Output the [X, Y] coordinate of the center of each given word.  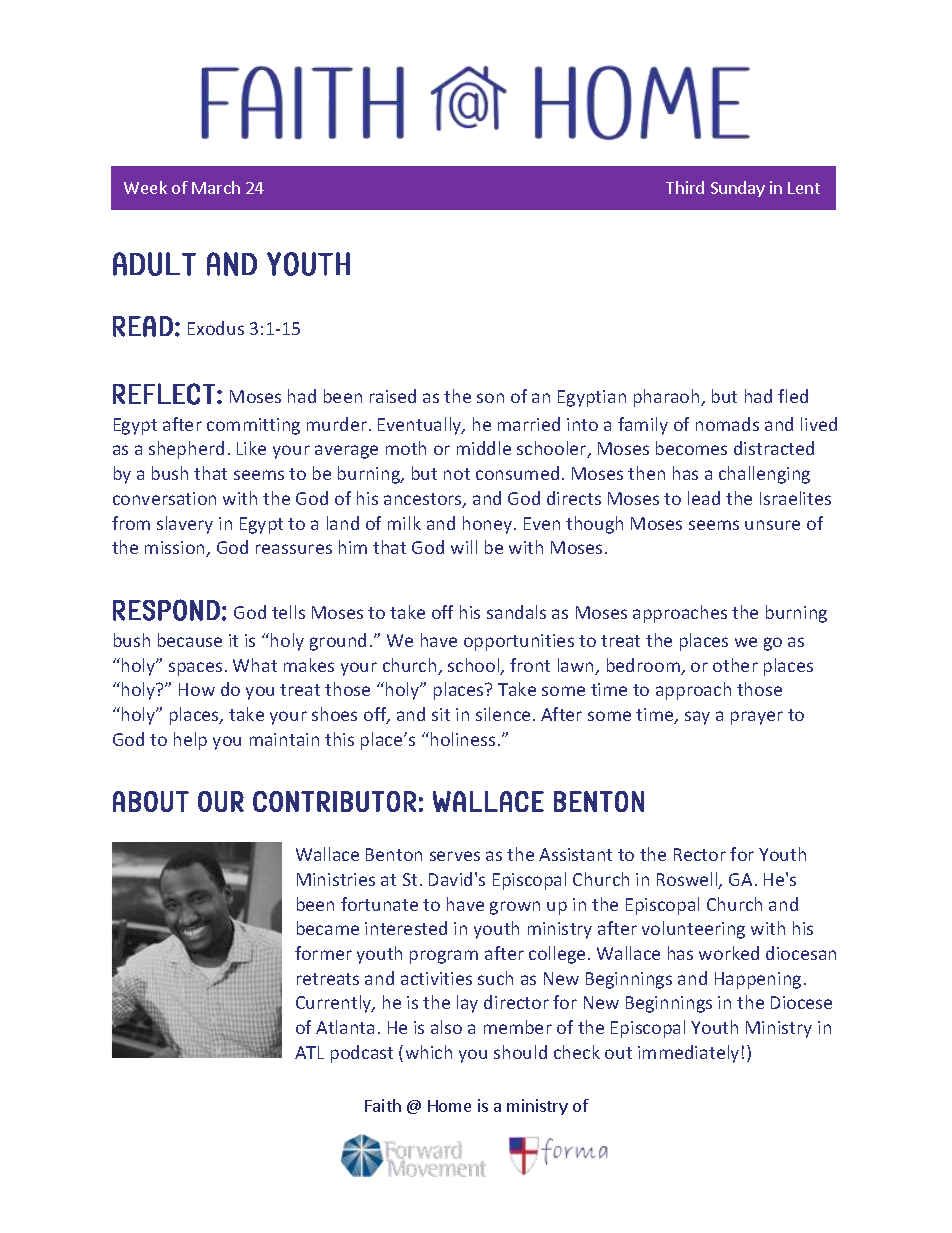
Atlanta [345, 1027]
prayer [757, 718]
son [490, 398]
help [190, 741]
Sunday [738, 189]
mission [176, 549]
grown [515, 908]
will [464, 547]
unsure [772, 525]
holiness [461, 739]
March [216, 187]
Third [685, 187]
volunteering [693, 930]
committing [253, 426]
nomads [727, 424]
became [328, 928]
